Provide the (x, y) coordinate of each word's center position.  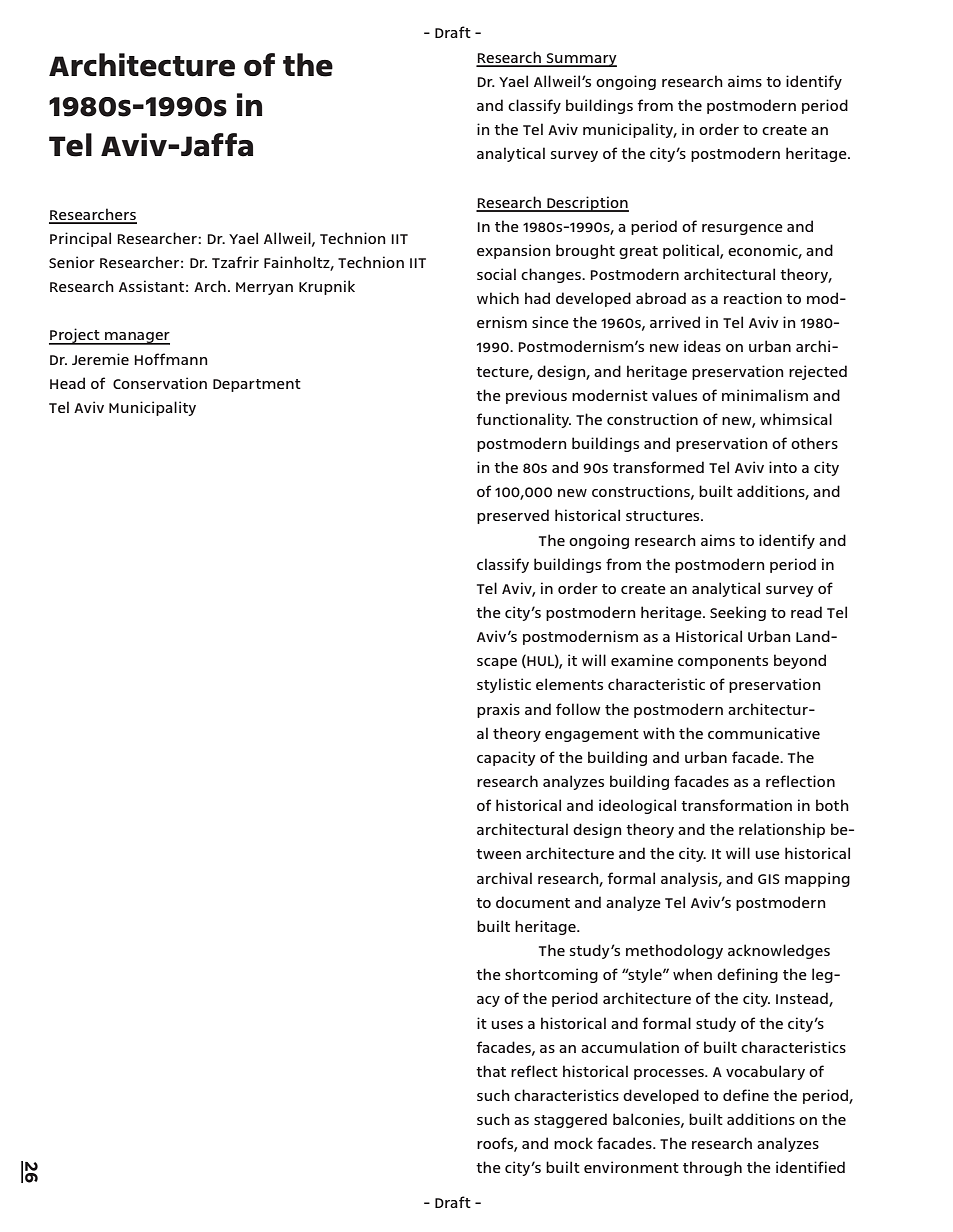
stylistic (504, 685)
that (491, 1071)
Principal (80, 239)
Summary (581, 60)
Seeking (738, 613)
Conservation (160, 383)
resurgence (742, 229)
